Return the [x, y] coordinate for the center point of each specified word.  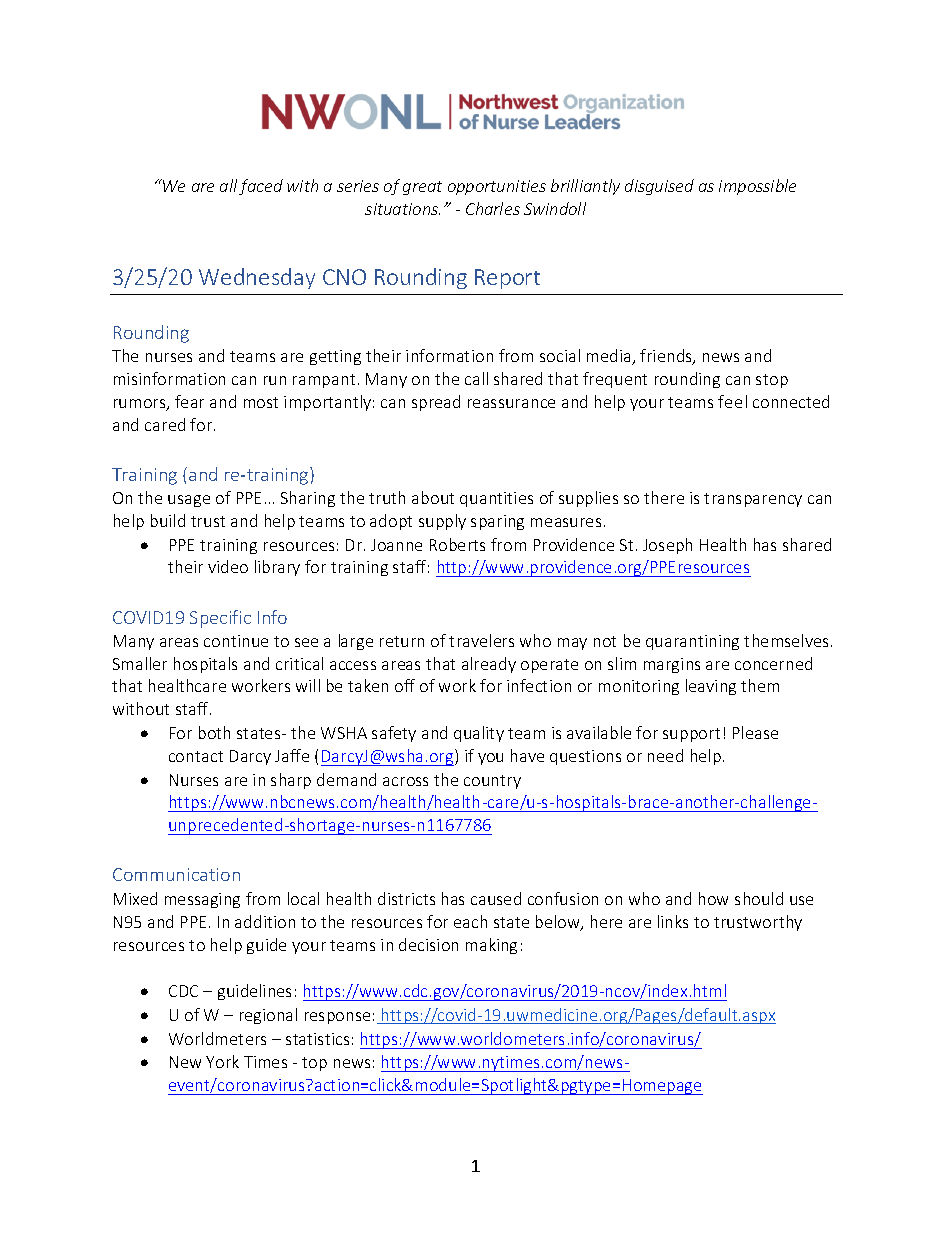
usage [189, 501]
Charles [493, 208]
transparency [753, 500]
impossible [757, 187]
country [492, 782]
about [433, 497]
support [691, 735]
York [222, 1061]
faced [261, 187]
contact [196, 756]
